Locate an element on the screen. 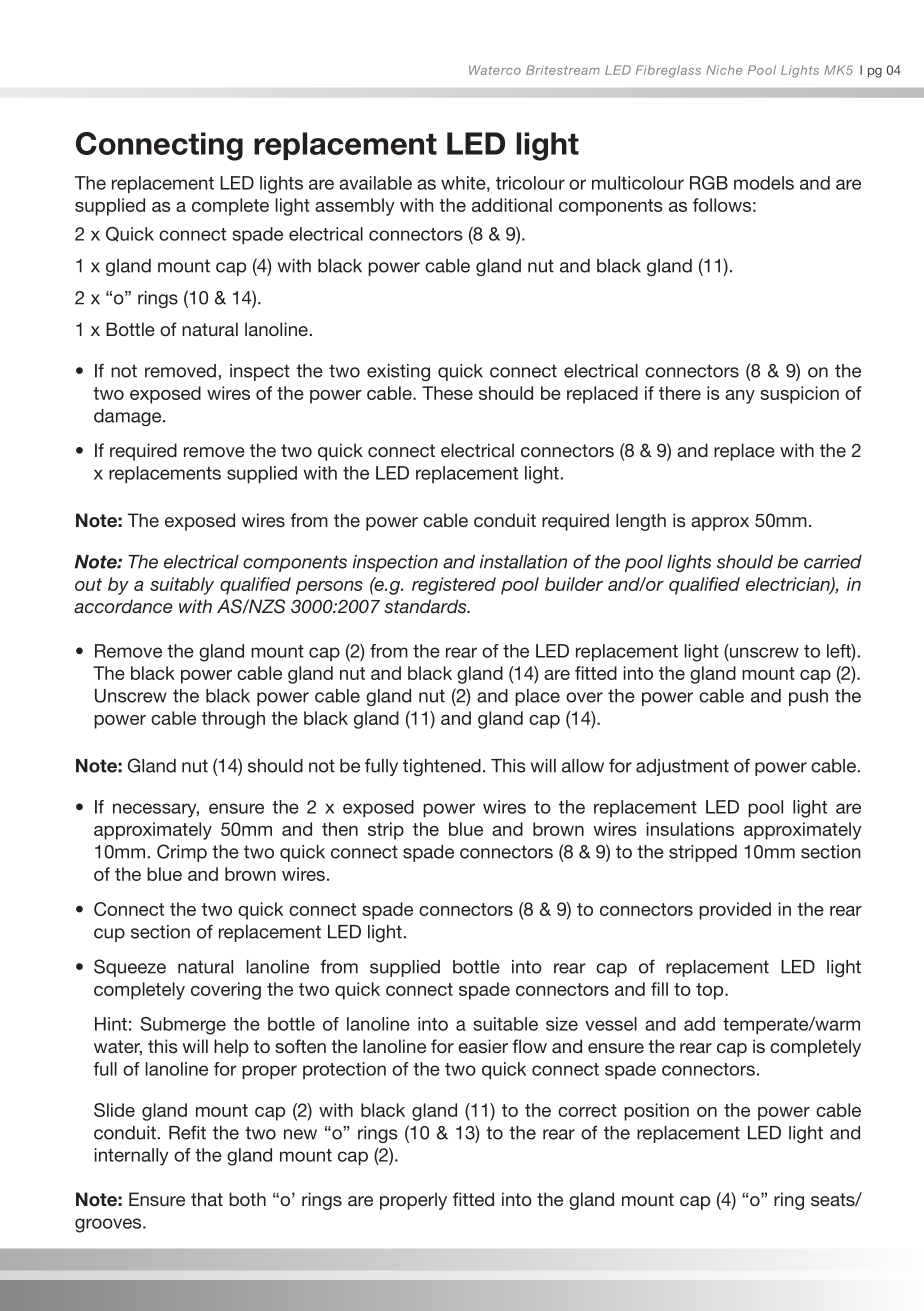 The height and width of the screenshot is (1311, 924). Niche is located at coordinates (724, 70).
